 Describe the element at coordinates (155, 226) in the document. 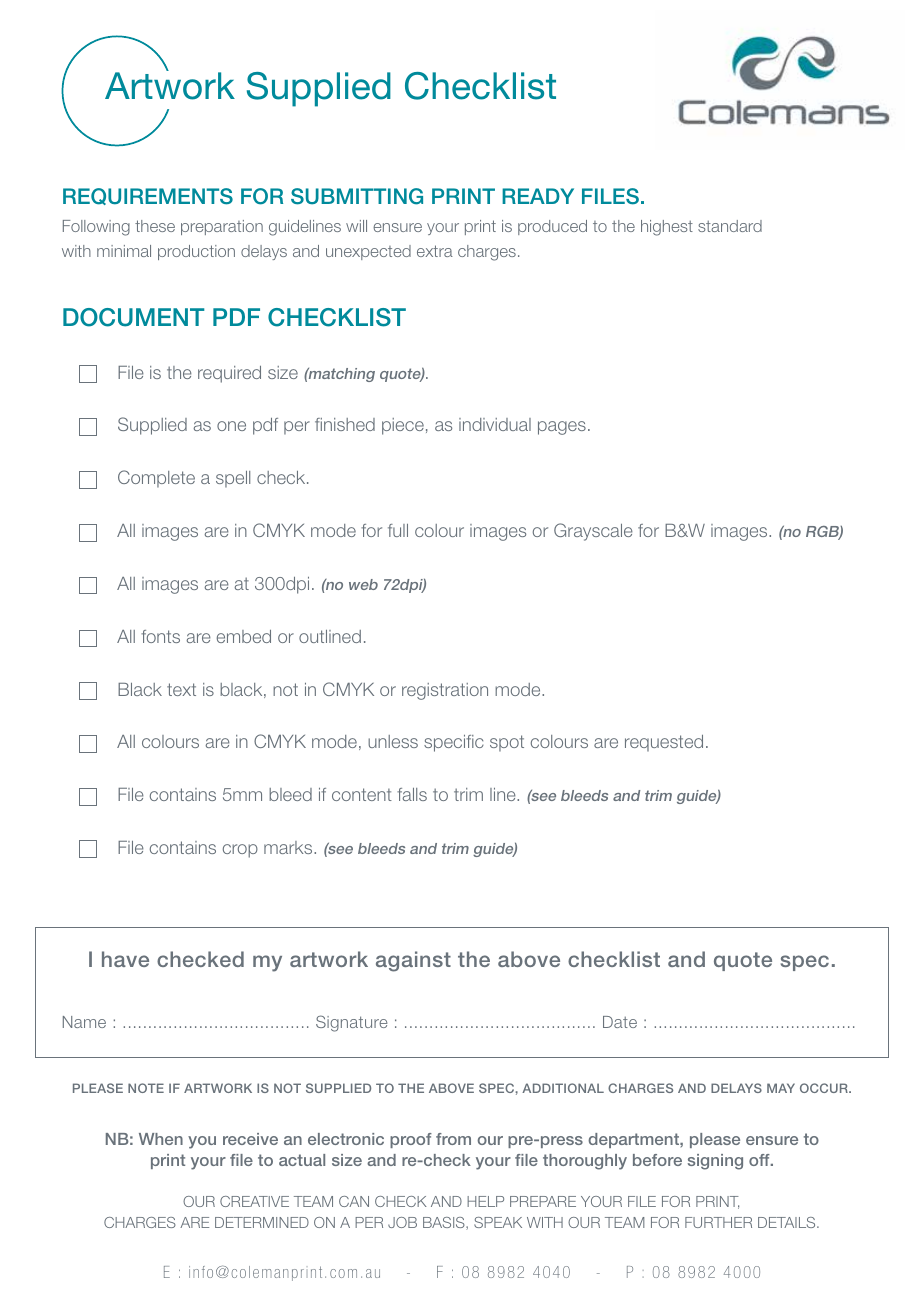

I see `these` at that location.
